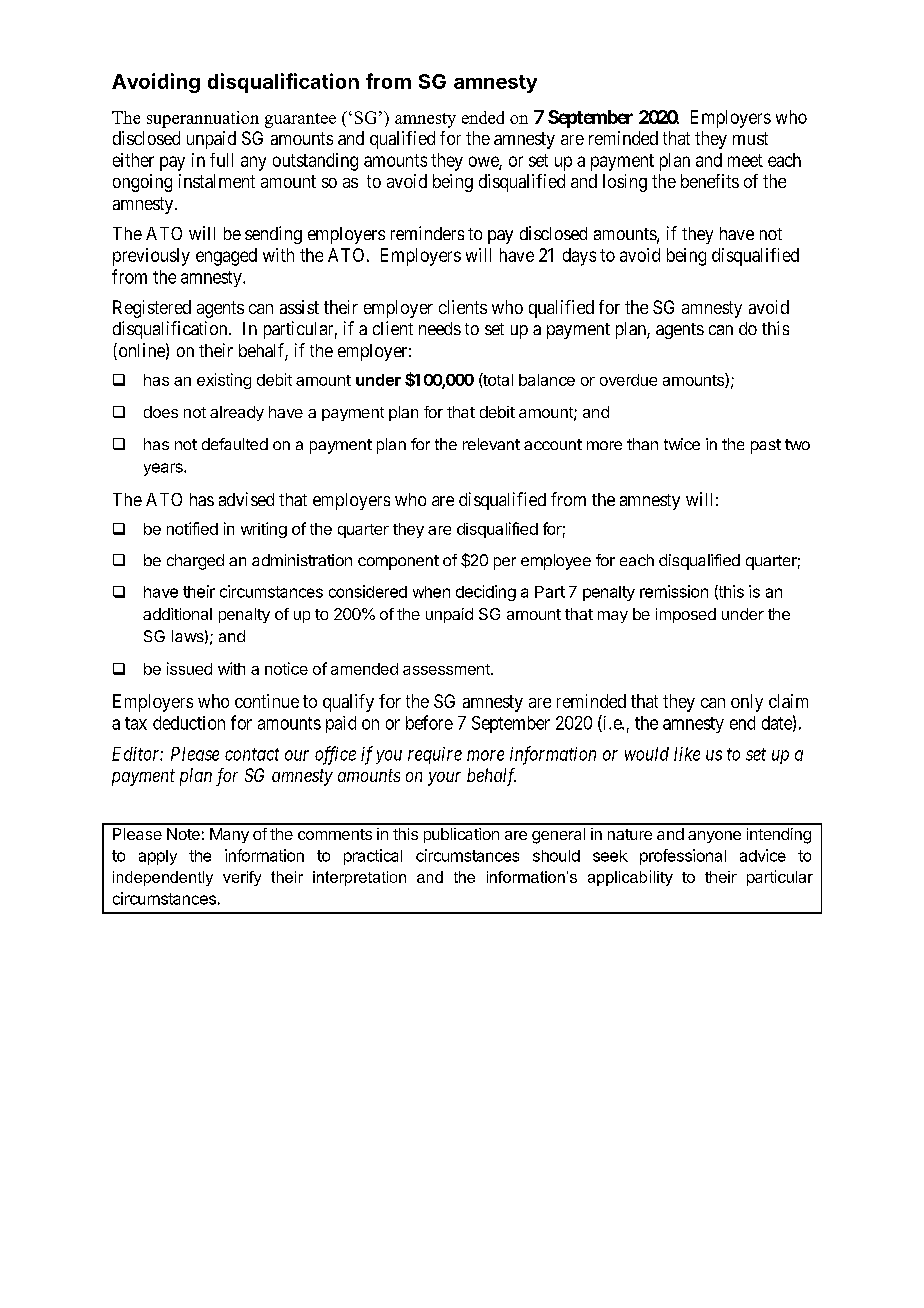  What do you see at coordinates (484, 162) in the screenshot?
I see `owe` at bounding box center [484, 162].
